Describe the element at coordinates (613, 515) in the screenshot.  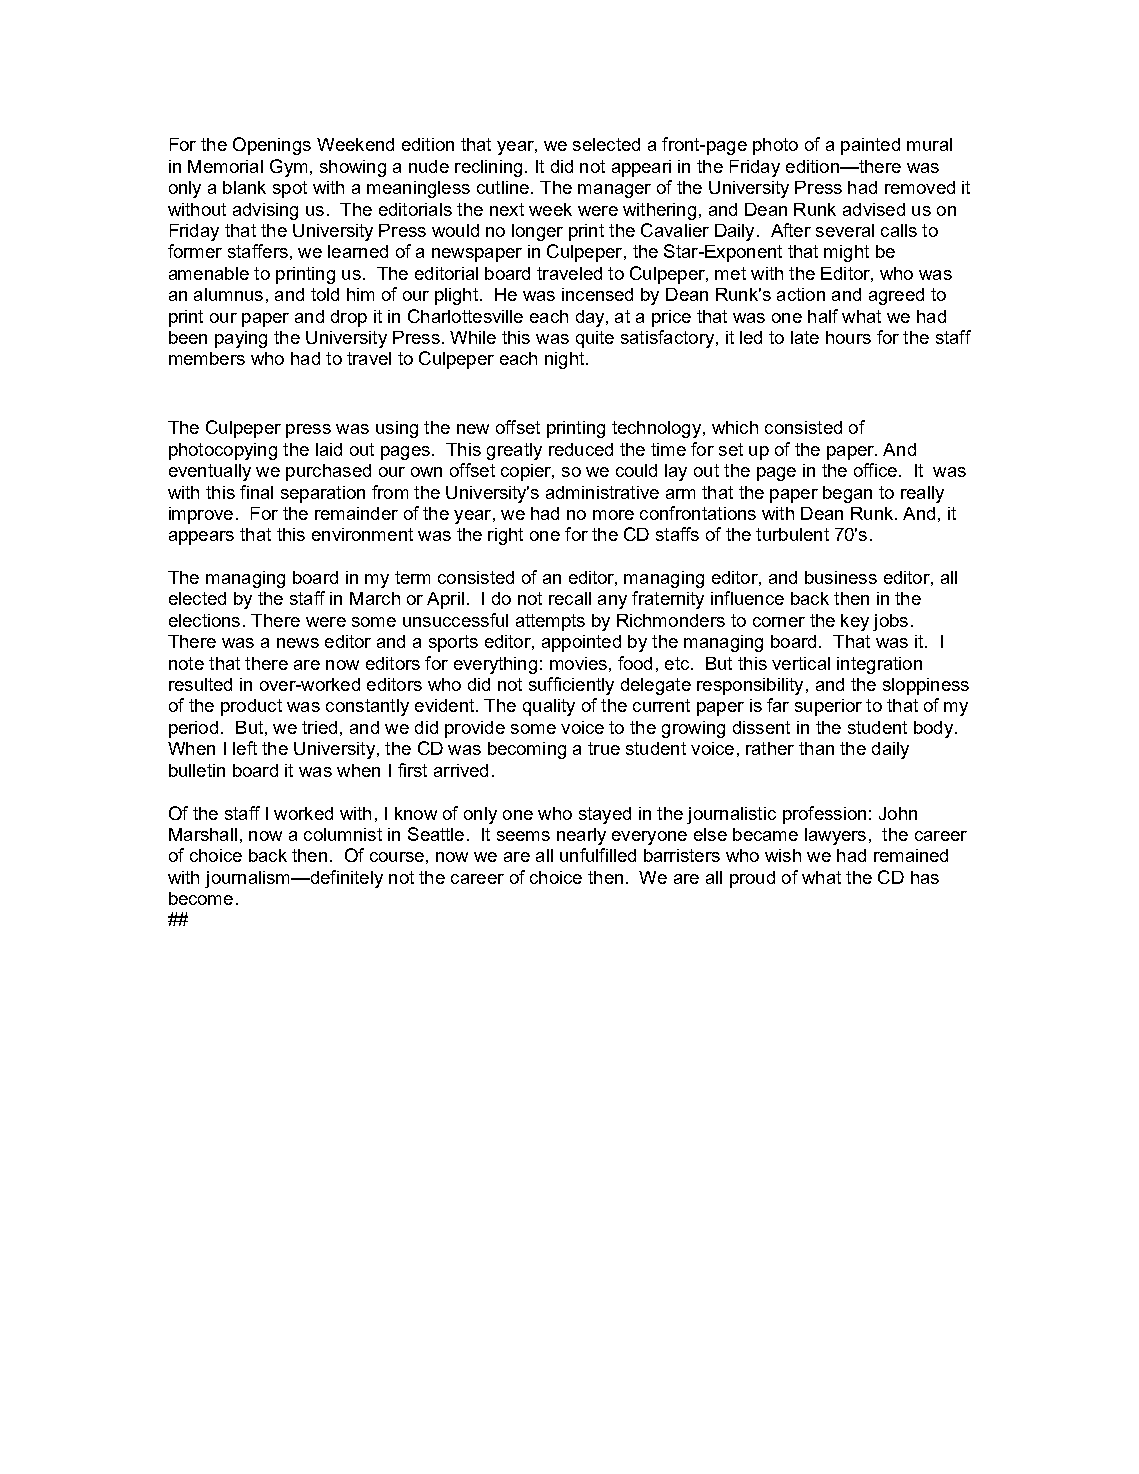
I see `more` at that location.
